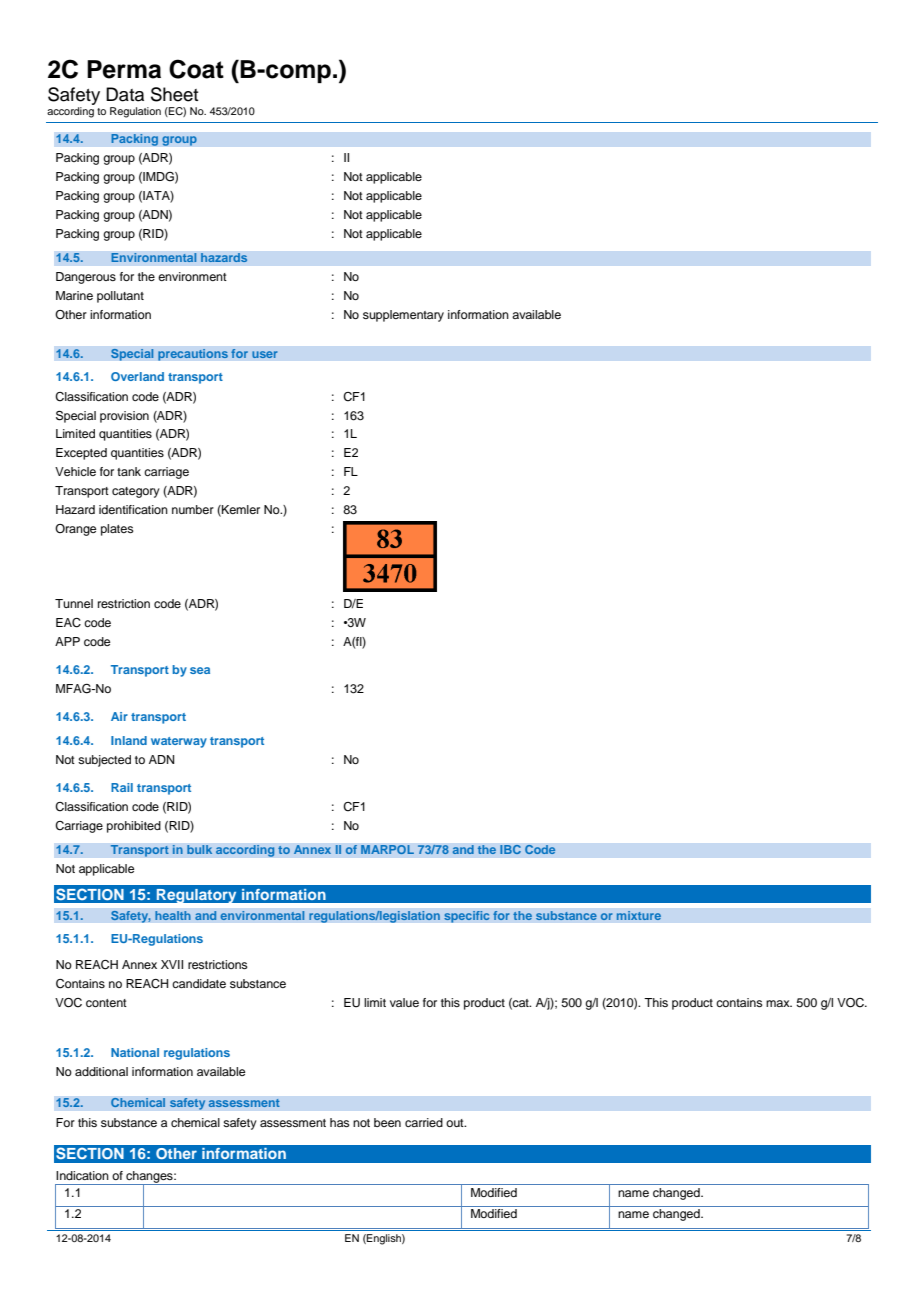  Describe the element at coordinates (200, 670) in the screenshot. I see `sea` at that location.
